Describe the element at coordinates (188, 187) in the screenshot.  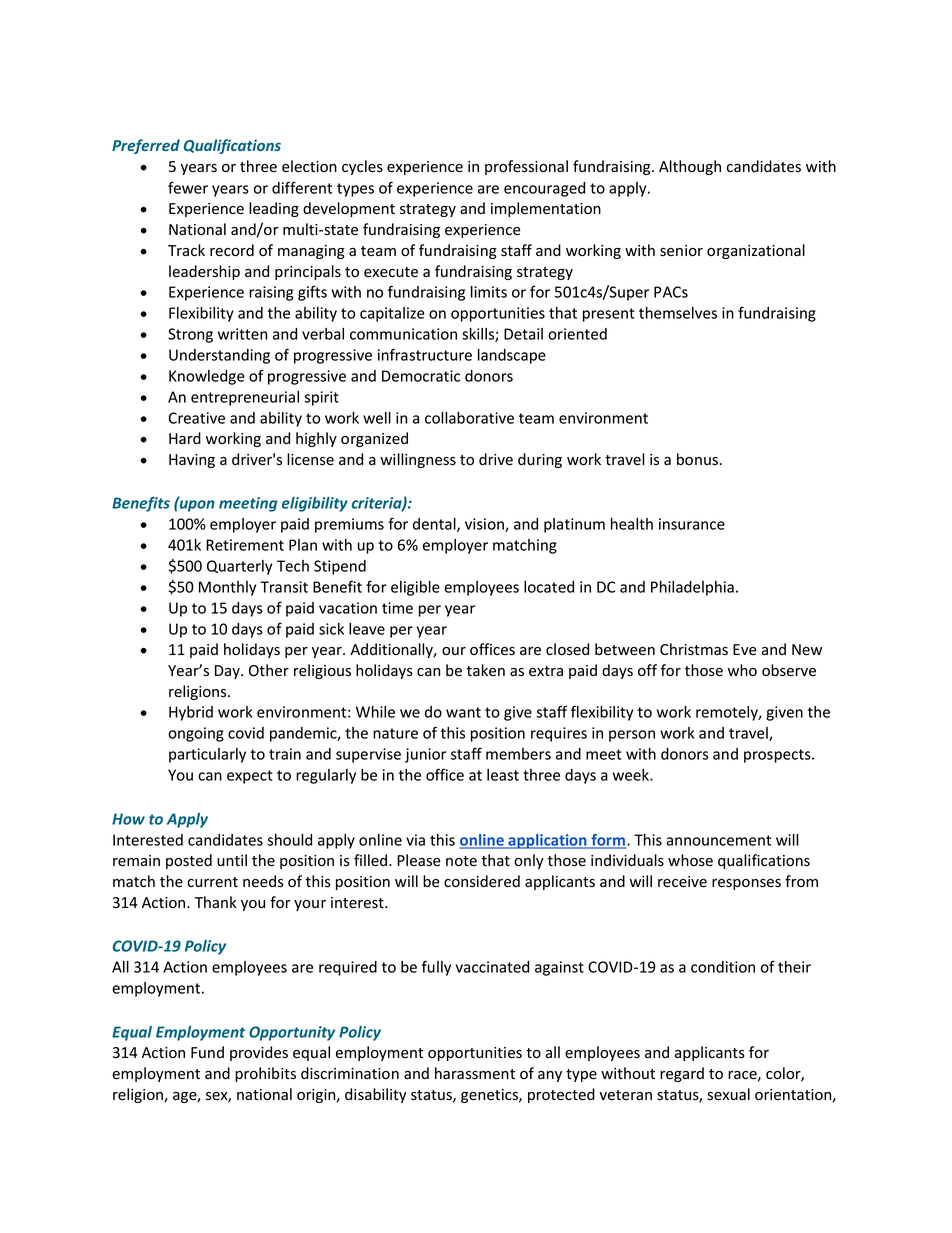
I see `fewer` at that location.
